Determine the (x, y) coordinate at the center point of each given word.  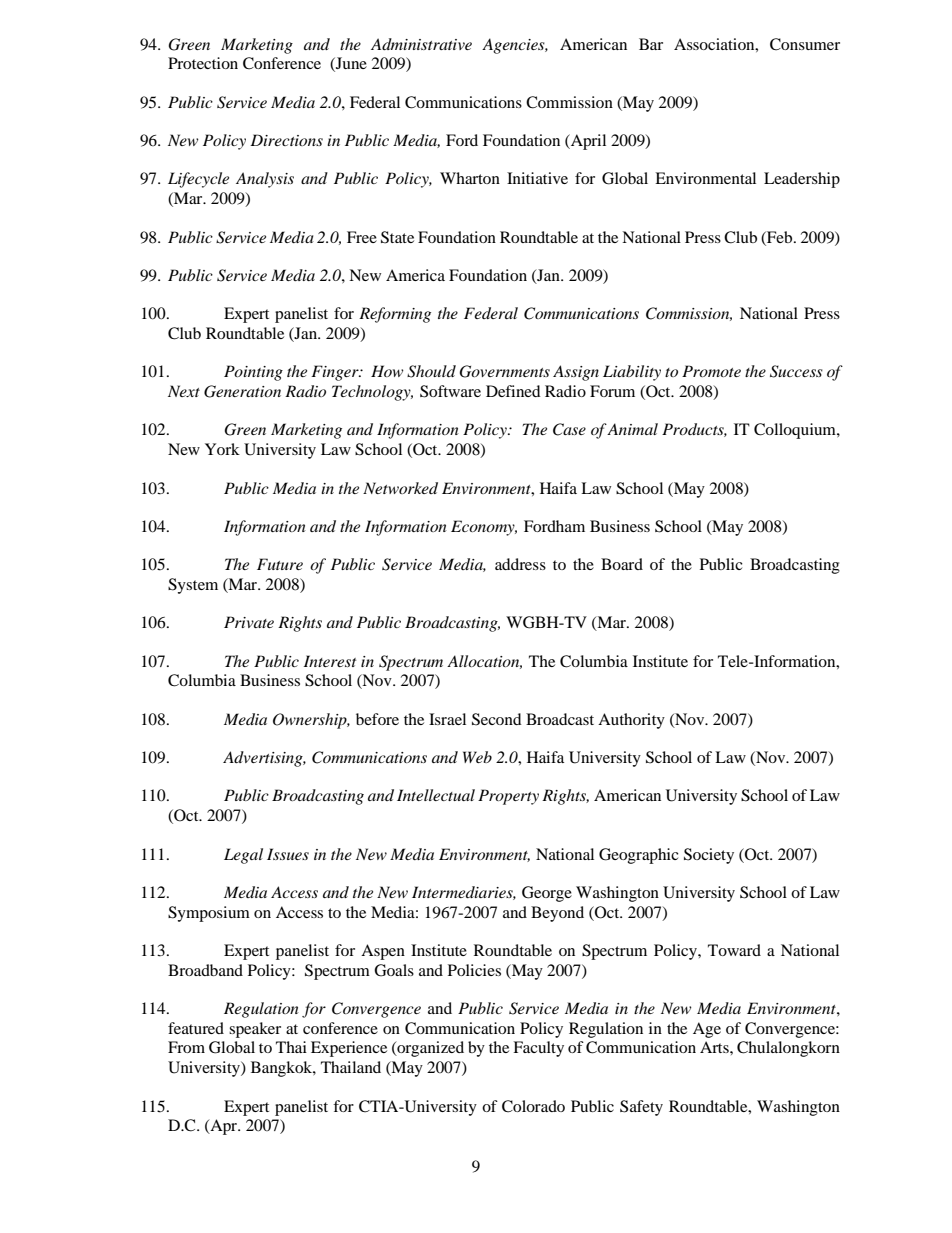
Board (622, 564)
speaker (255, 1030)
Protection (203, 63)
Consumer (805, 44)
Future (280, 564)
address (520, 564)
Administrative (421, 44)
